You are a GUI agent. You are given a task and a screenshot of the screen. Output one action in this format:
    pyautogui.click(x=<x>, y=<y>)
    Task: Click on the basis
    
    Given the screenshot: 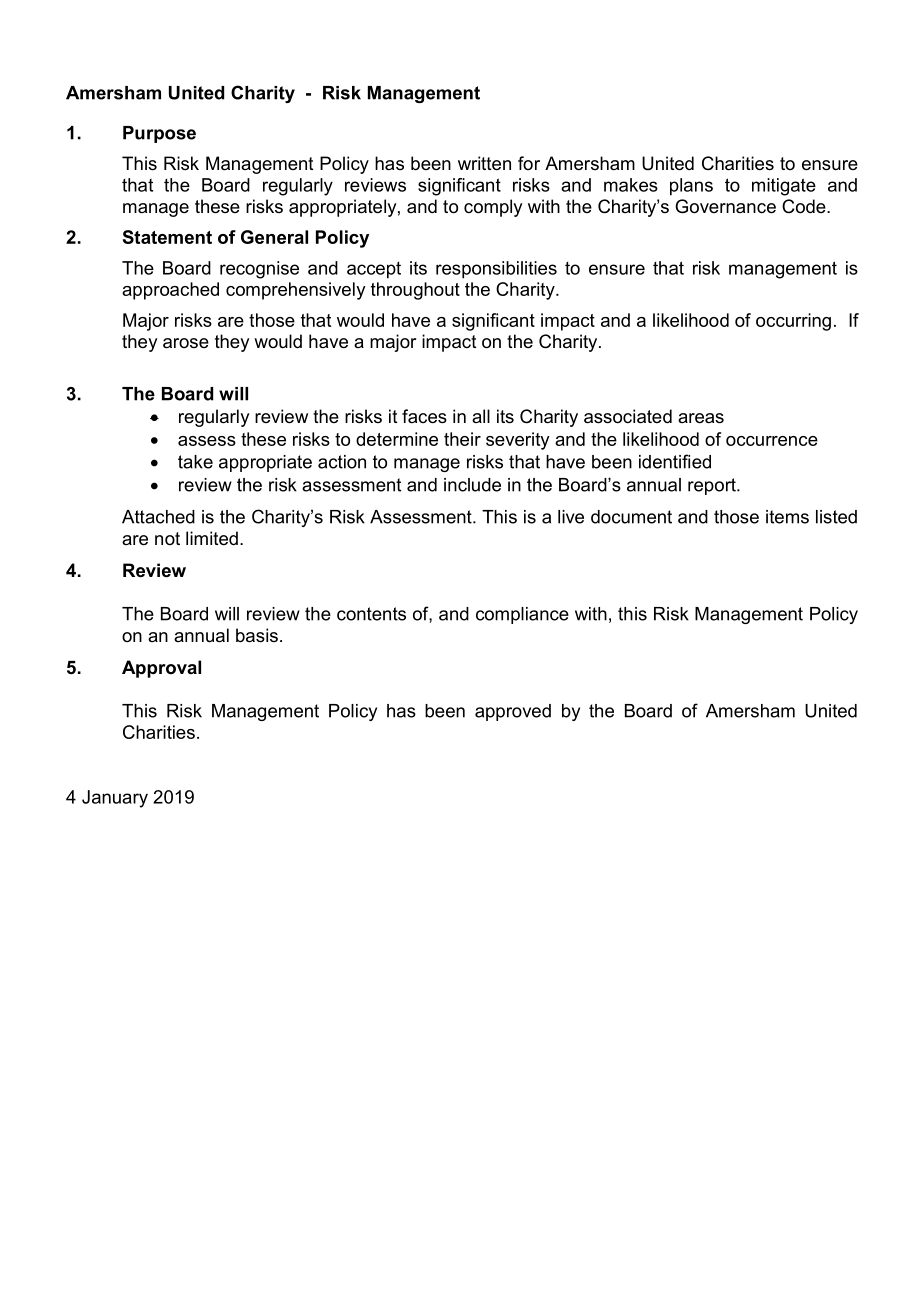 What is the action you would take?
    pyautogui.click(x=257, y=635)
